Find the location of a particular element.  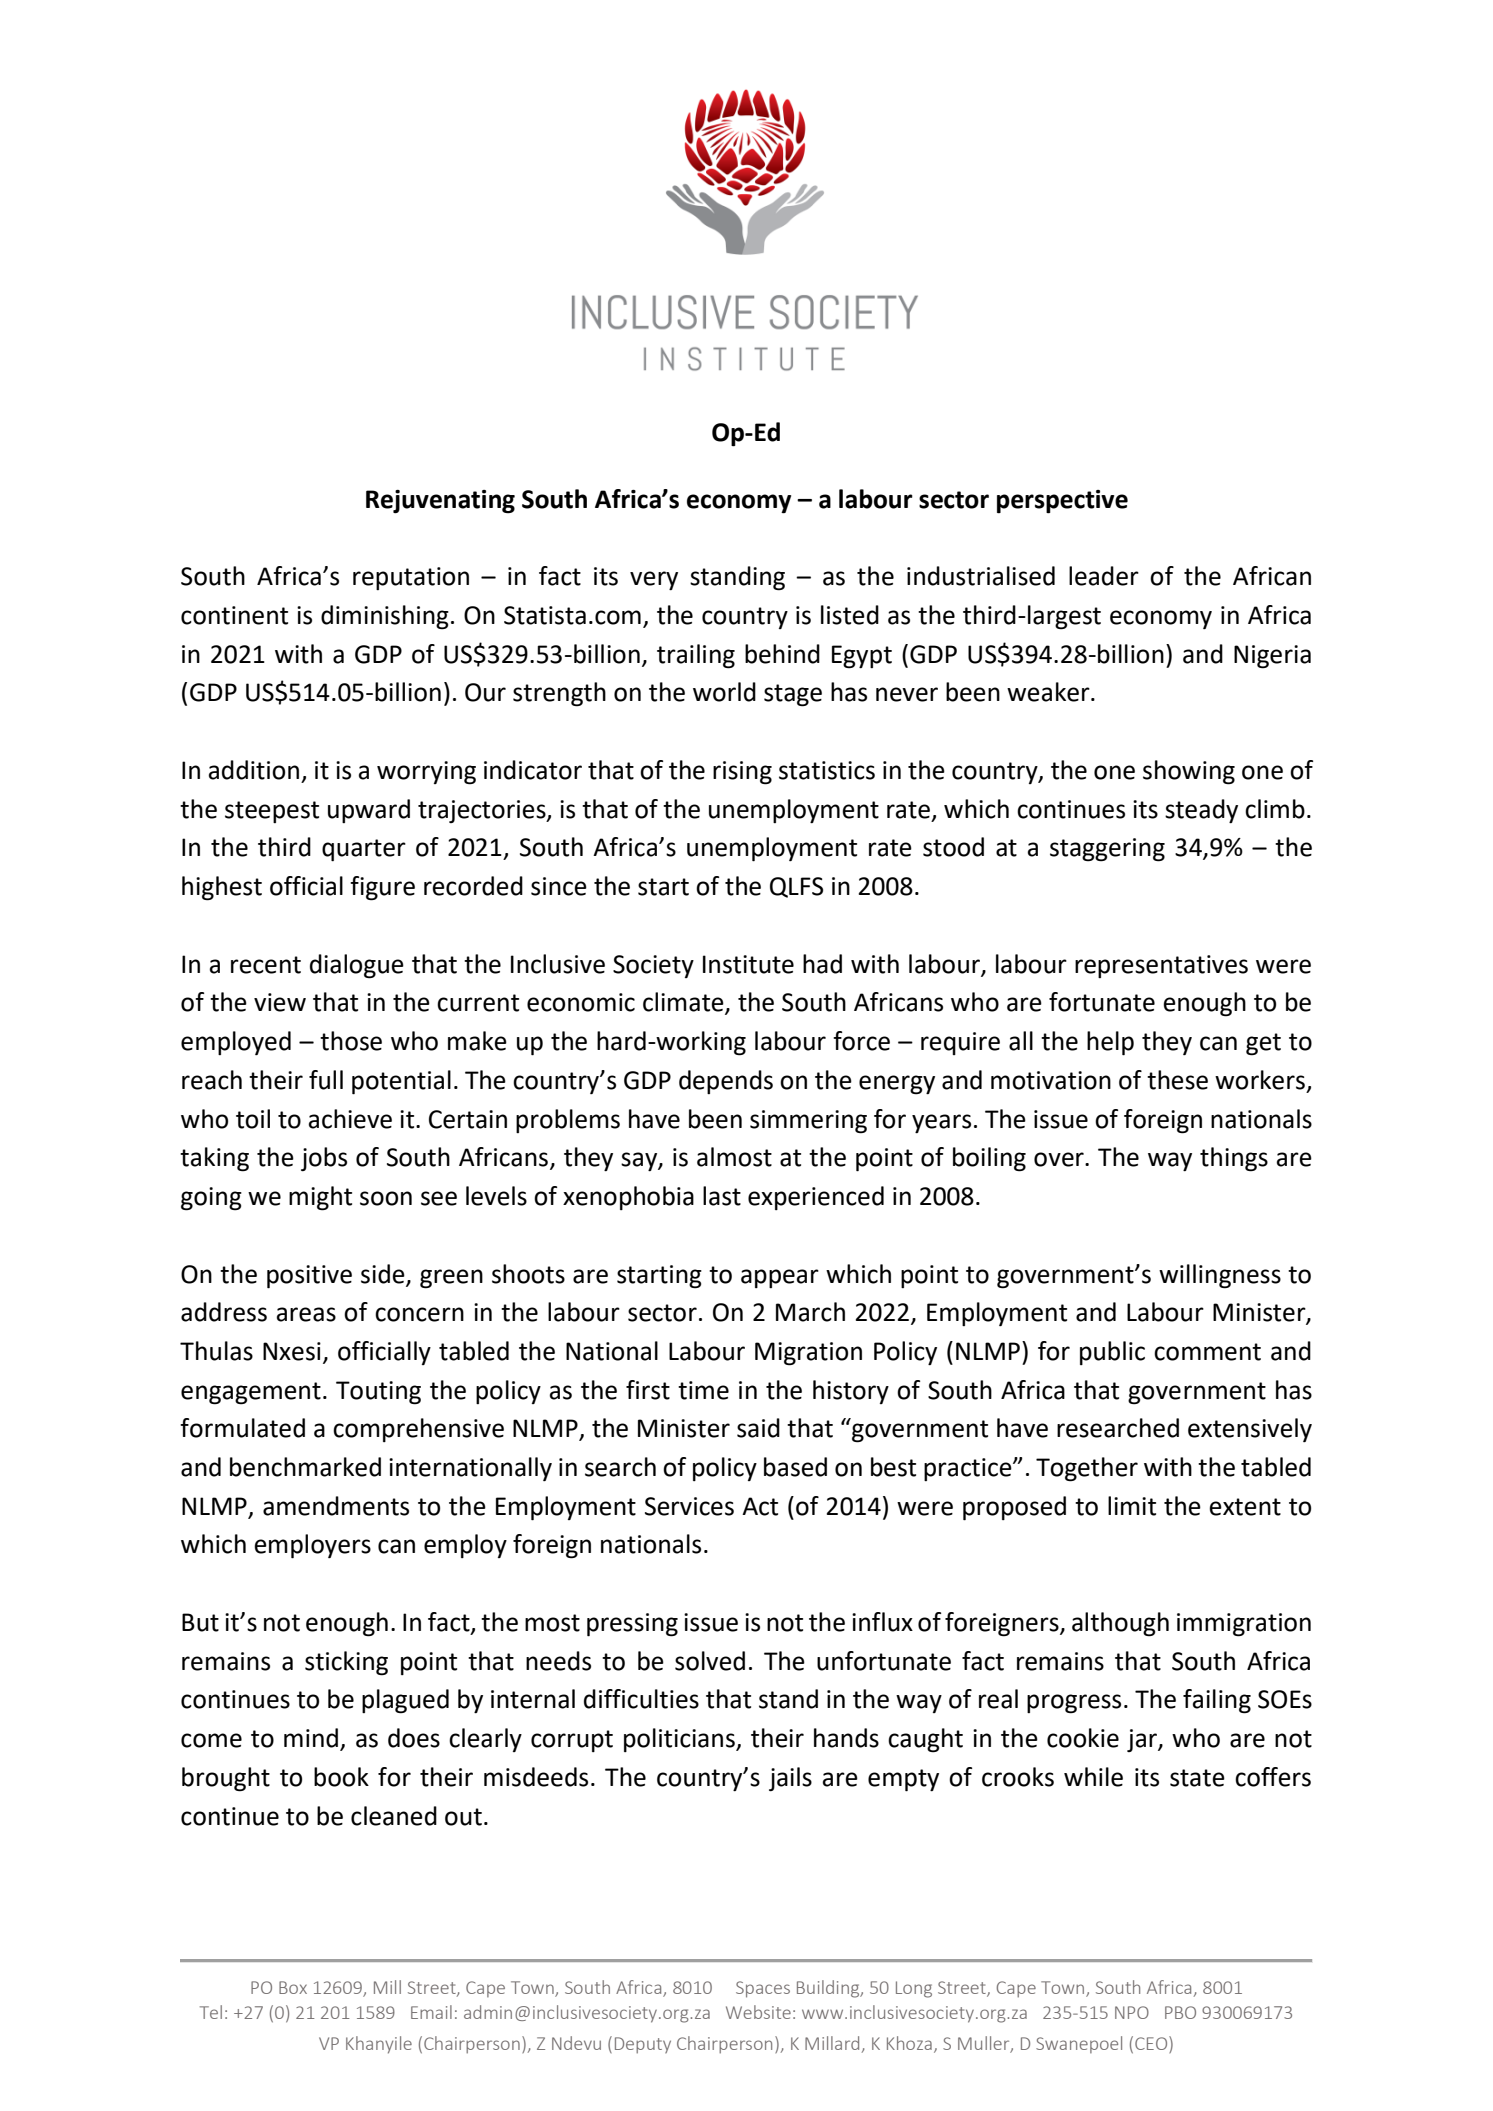

very is located at coordinates (654, 580).
